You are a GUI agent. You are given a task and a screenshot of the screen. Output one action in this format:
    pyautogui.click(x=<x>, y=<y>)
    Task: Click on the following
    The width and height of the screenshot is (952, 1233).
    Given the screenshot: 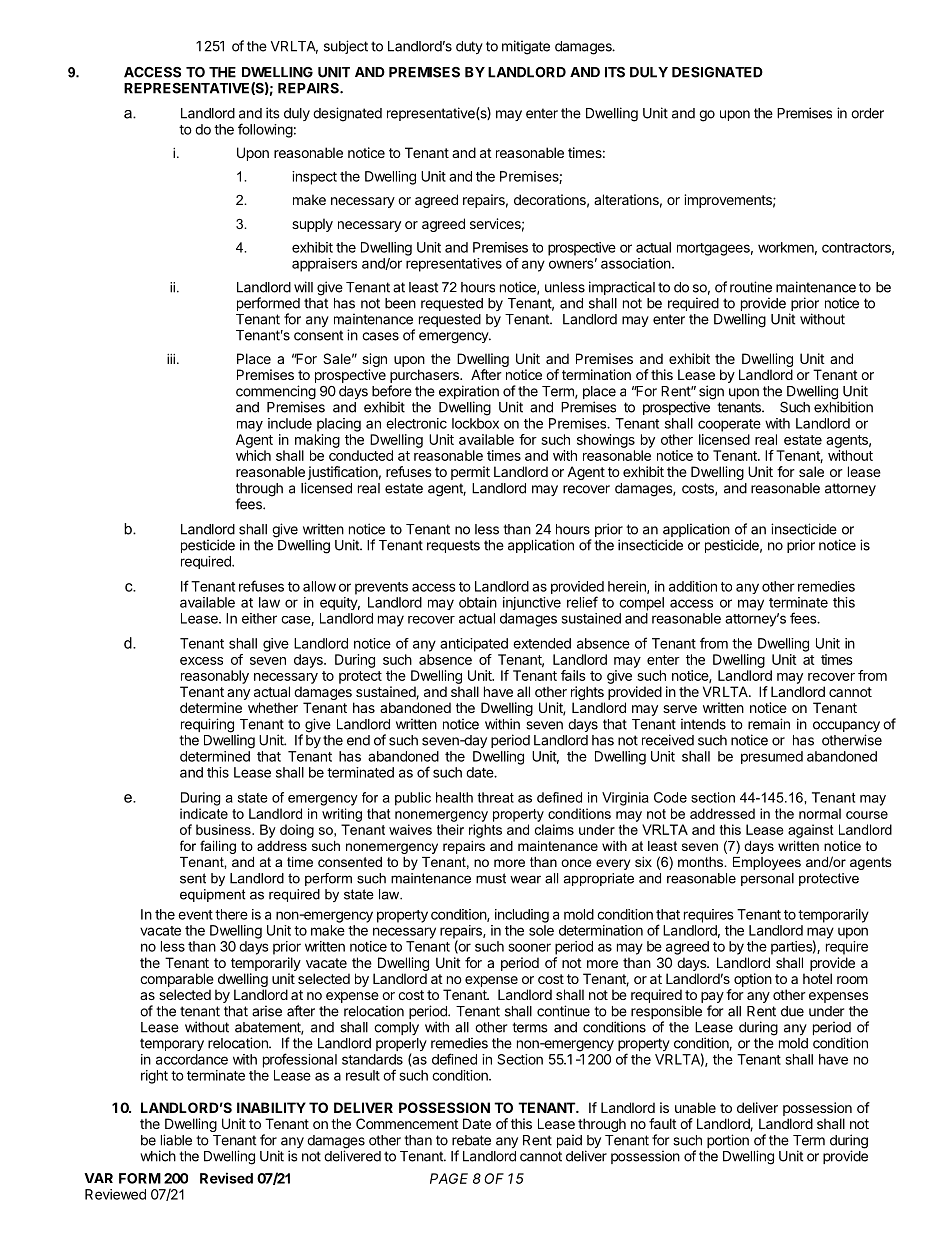 What is the action you would take?
    pyautogui.click(x=265, y=130)
